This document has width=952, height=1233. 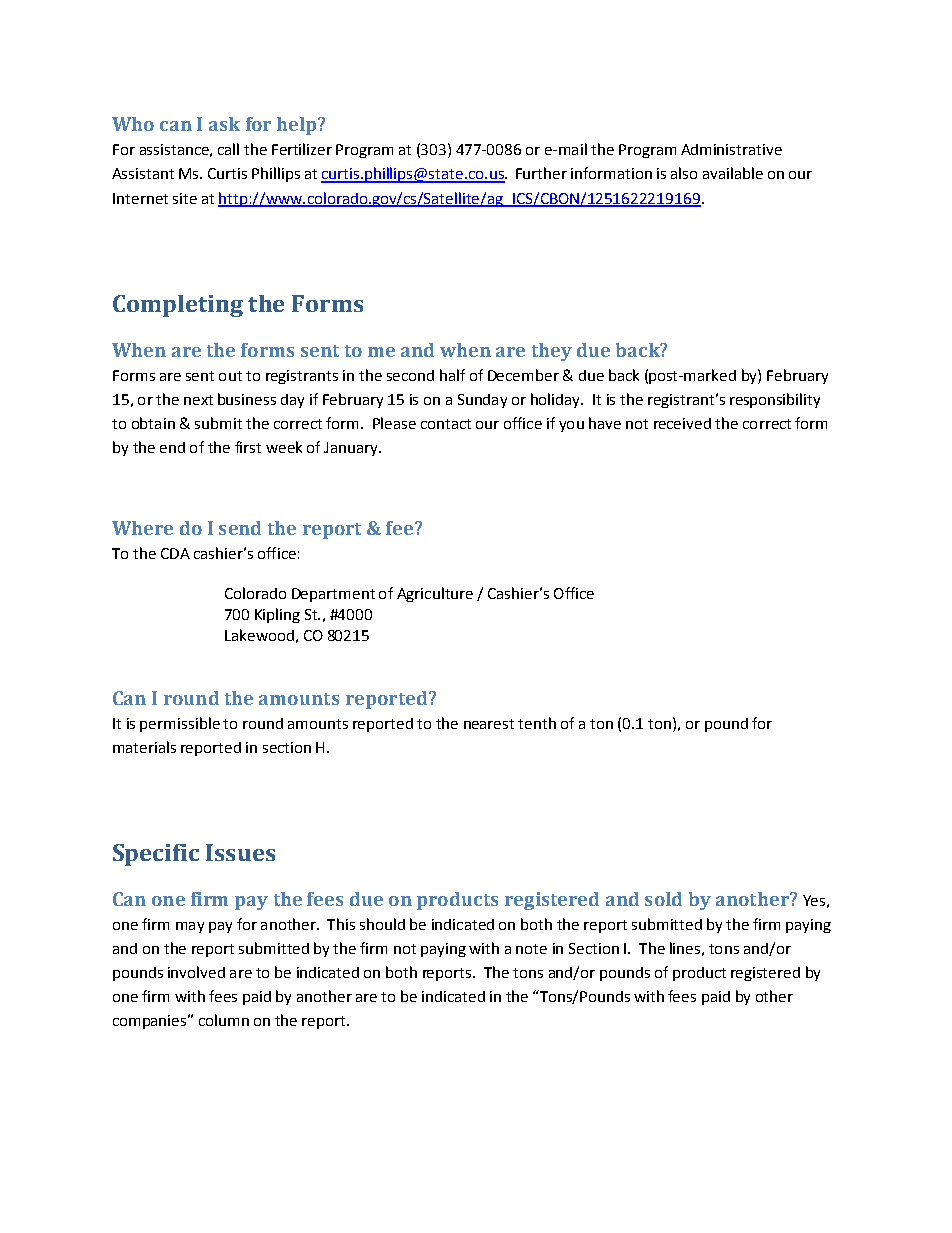 I want to click on Further, so click(x=541, y=173).
